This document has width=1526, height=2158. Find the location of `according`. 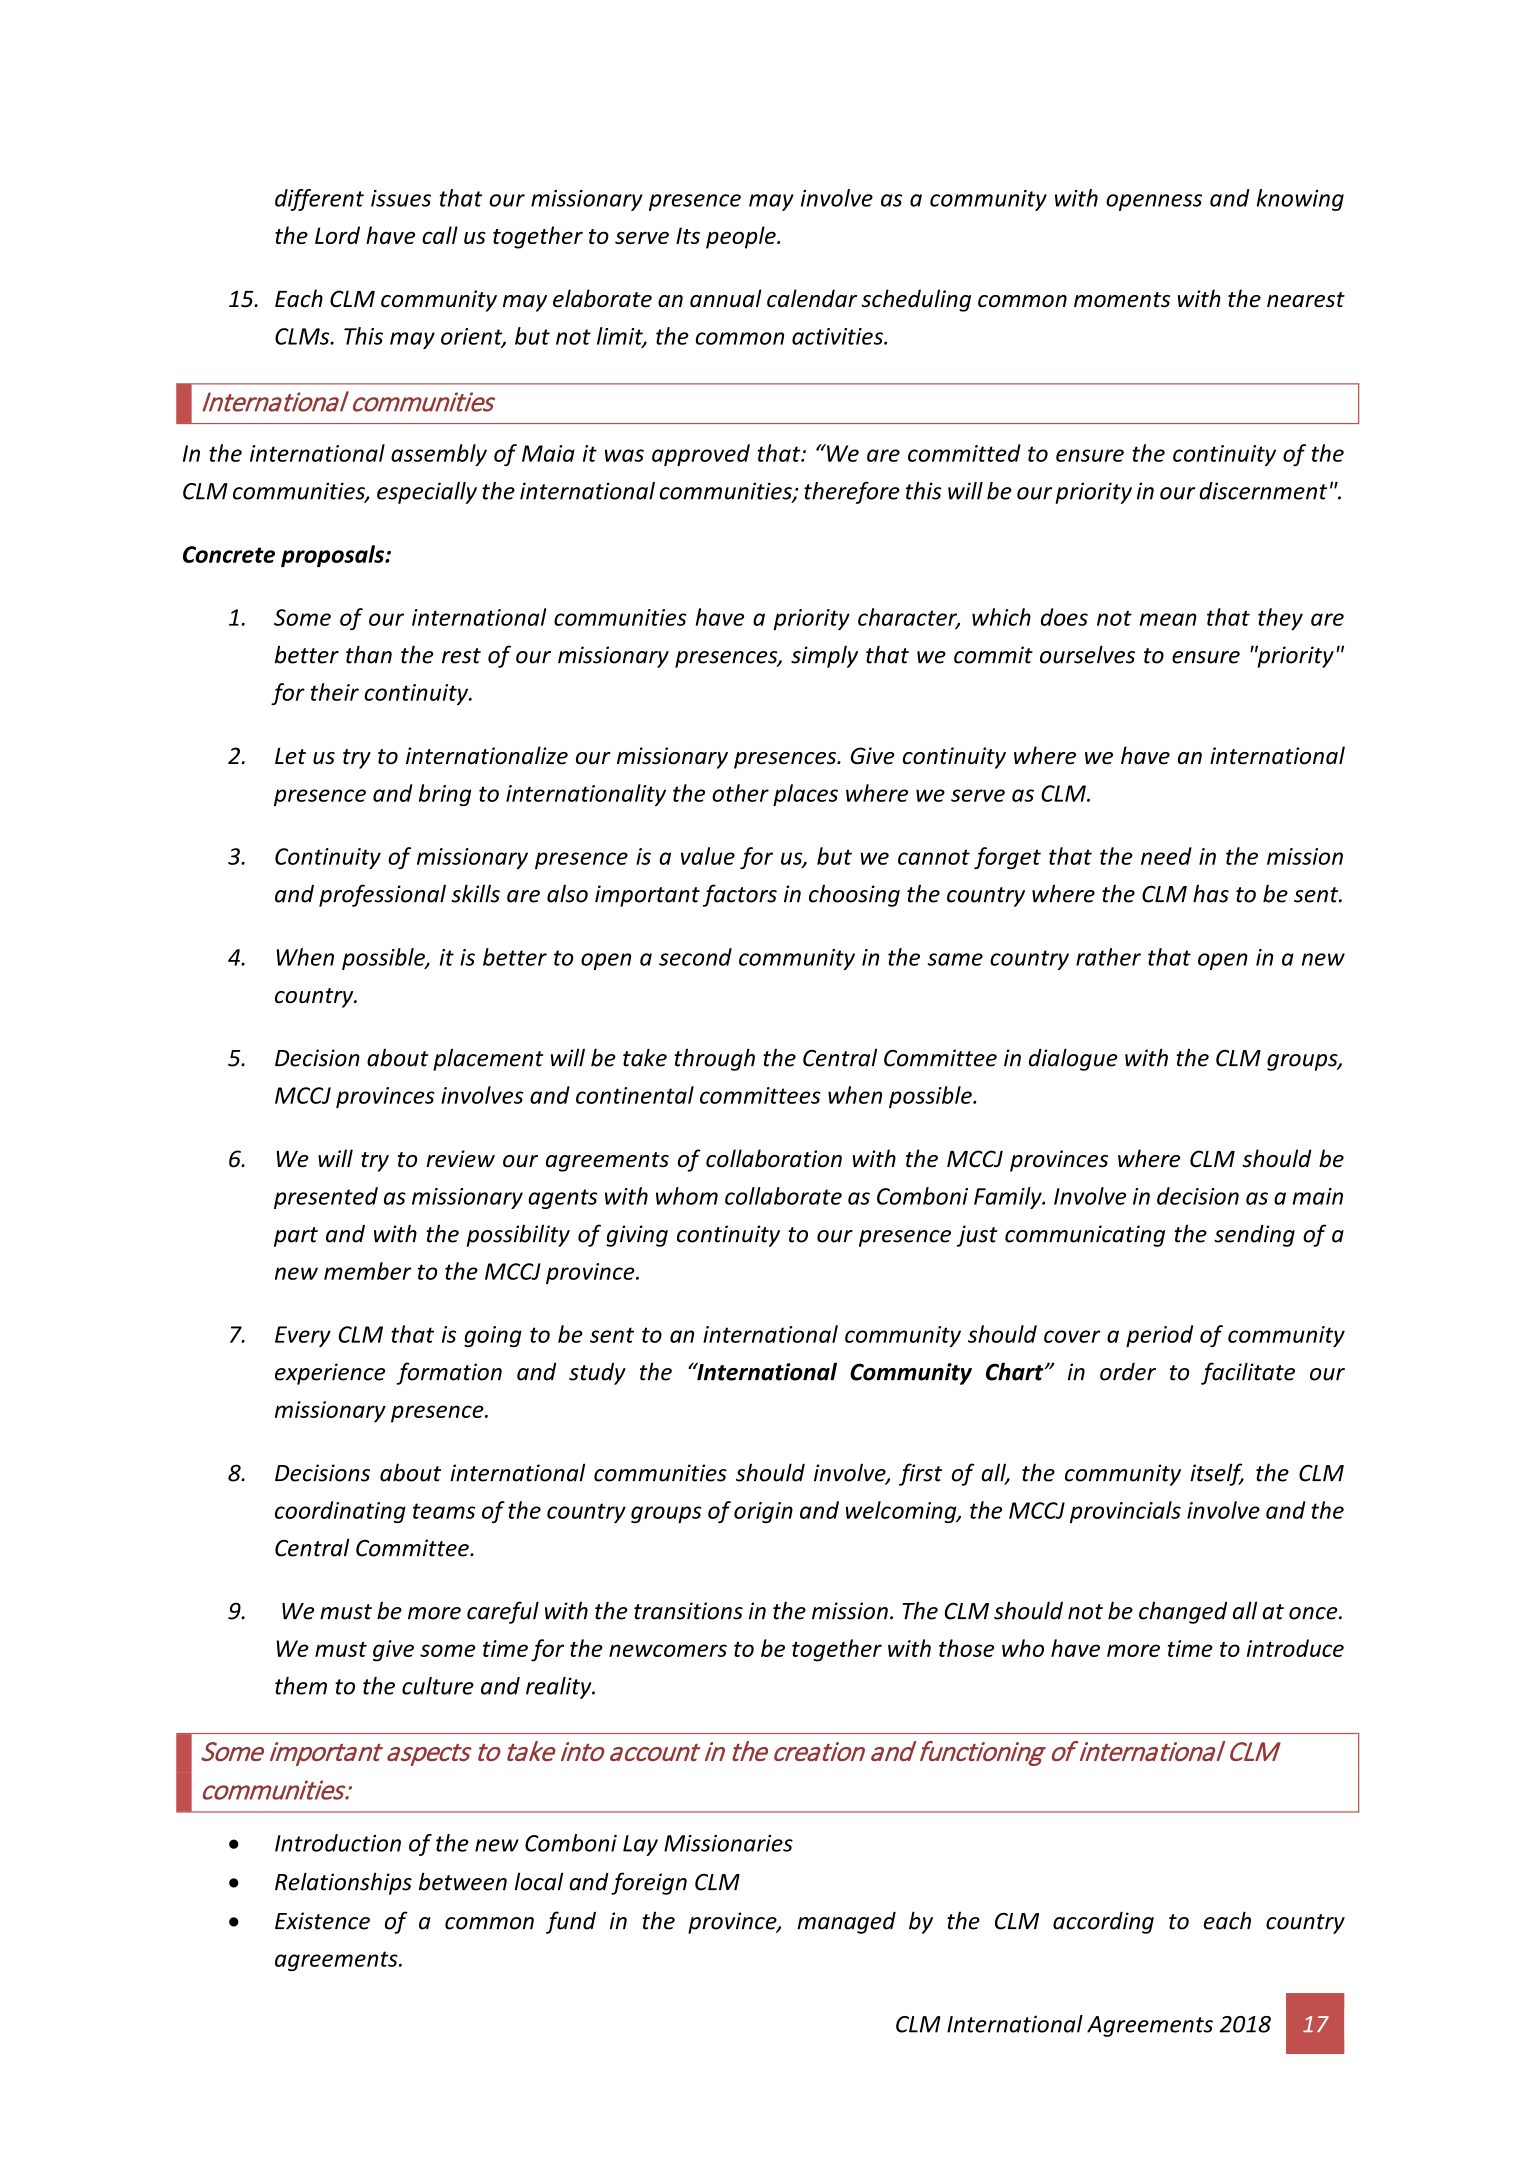

according is located at coordinates (1103, 1923).
